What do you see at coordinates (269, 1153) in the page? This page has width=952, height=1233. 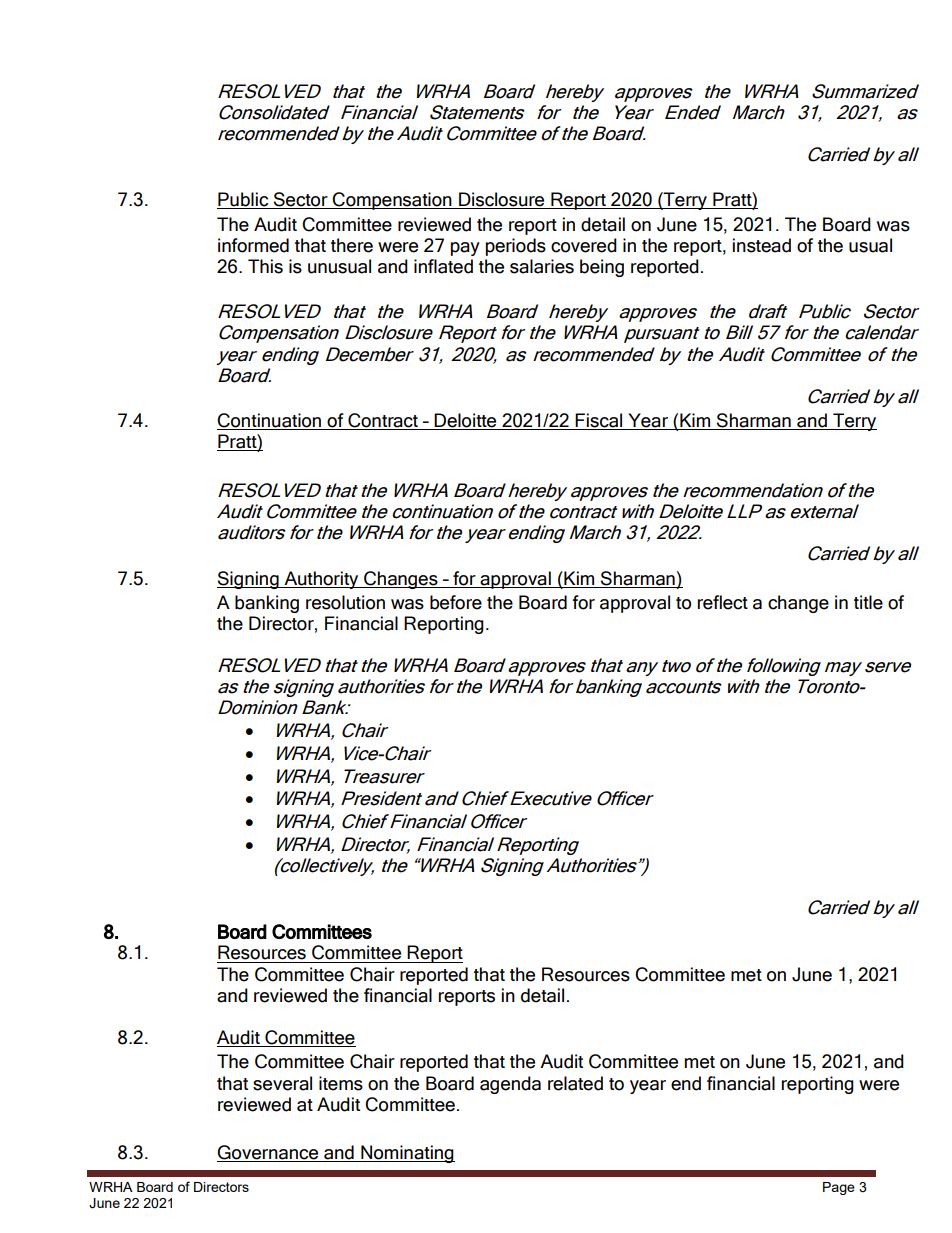 I see `Governance` at bounding box center [269, 1153].
